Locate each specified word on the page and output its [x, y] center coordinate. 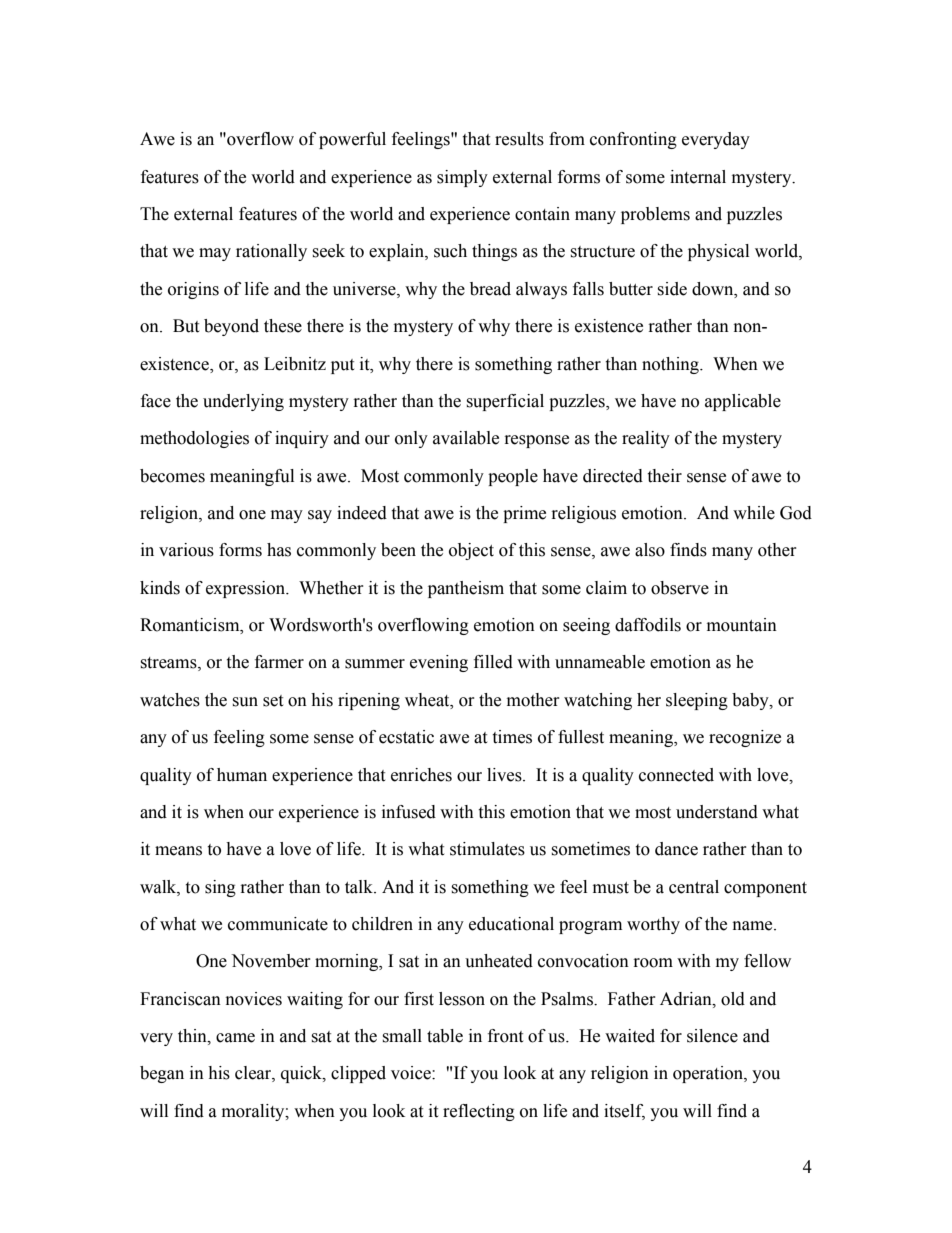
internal [698, 177]
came [235, 1038]
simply [462, 178]
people [513, 477]
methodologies [194, 439]
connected [676, 775]
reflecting [479, 1112]
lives [505, 775]
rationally [271, 252]
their [664, 476]
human [242, 775]
